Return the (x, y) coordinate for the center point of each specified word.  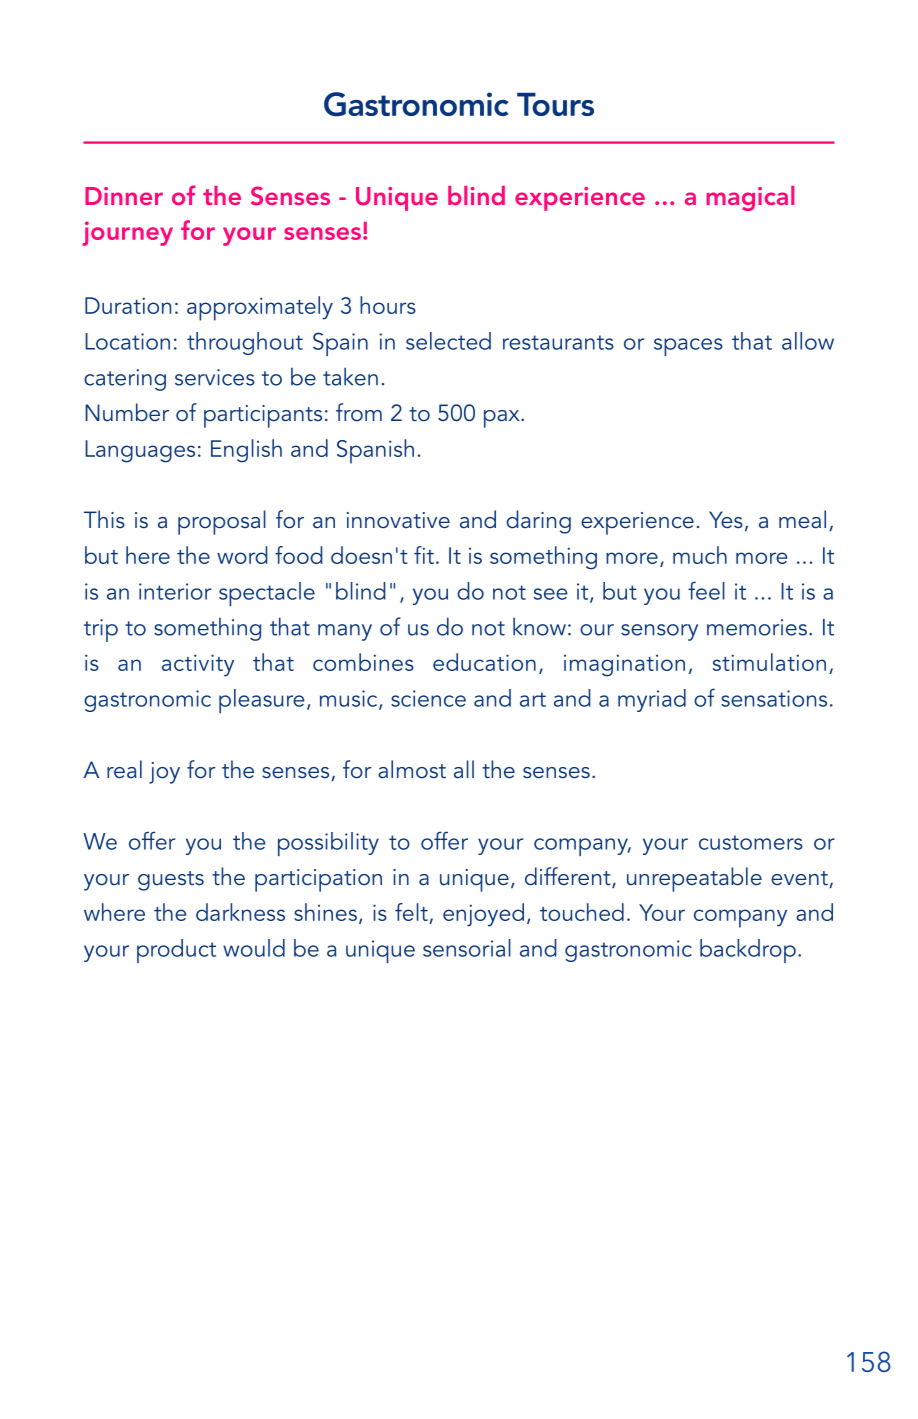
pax (503, 419)
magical (750, 198)
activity (198, 665)
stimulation (769, 662)
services (215, 377)
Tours (555, 104)
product (176, 951)
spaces (688, 347)
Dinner (124, 196)
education (484, 662)
